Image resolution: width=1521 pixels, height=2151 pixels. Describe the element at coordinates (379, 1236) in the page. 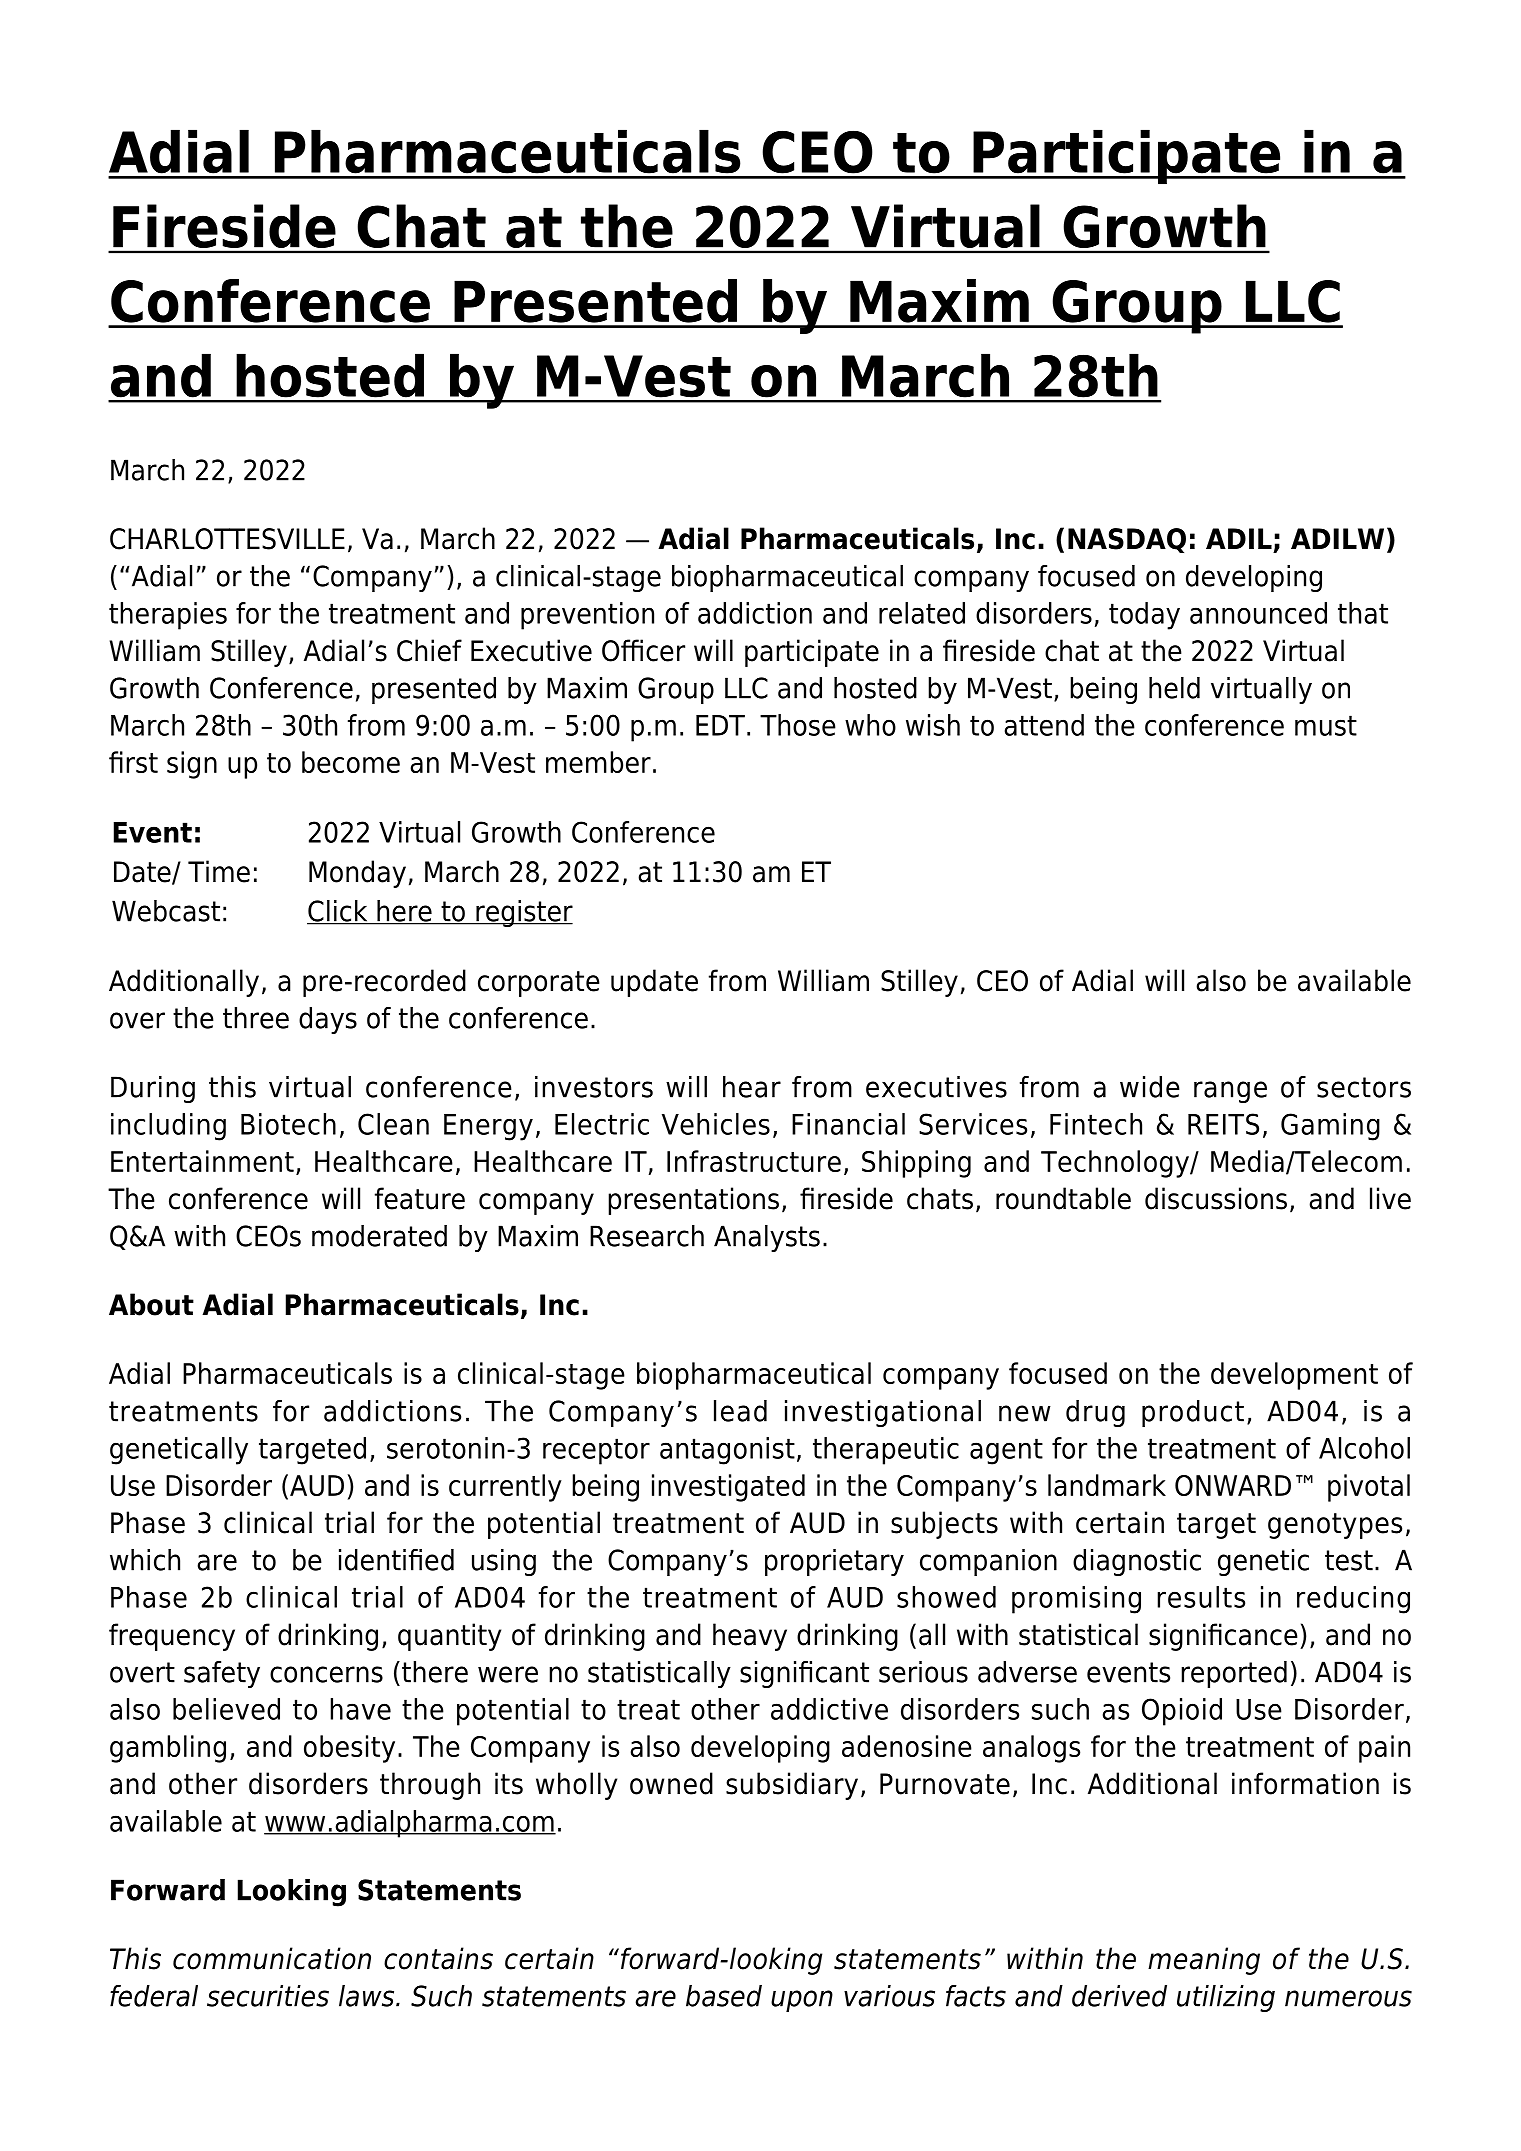

I see `moderated` at that location.
